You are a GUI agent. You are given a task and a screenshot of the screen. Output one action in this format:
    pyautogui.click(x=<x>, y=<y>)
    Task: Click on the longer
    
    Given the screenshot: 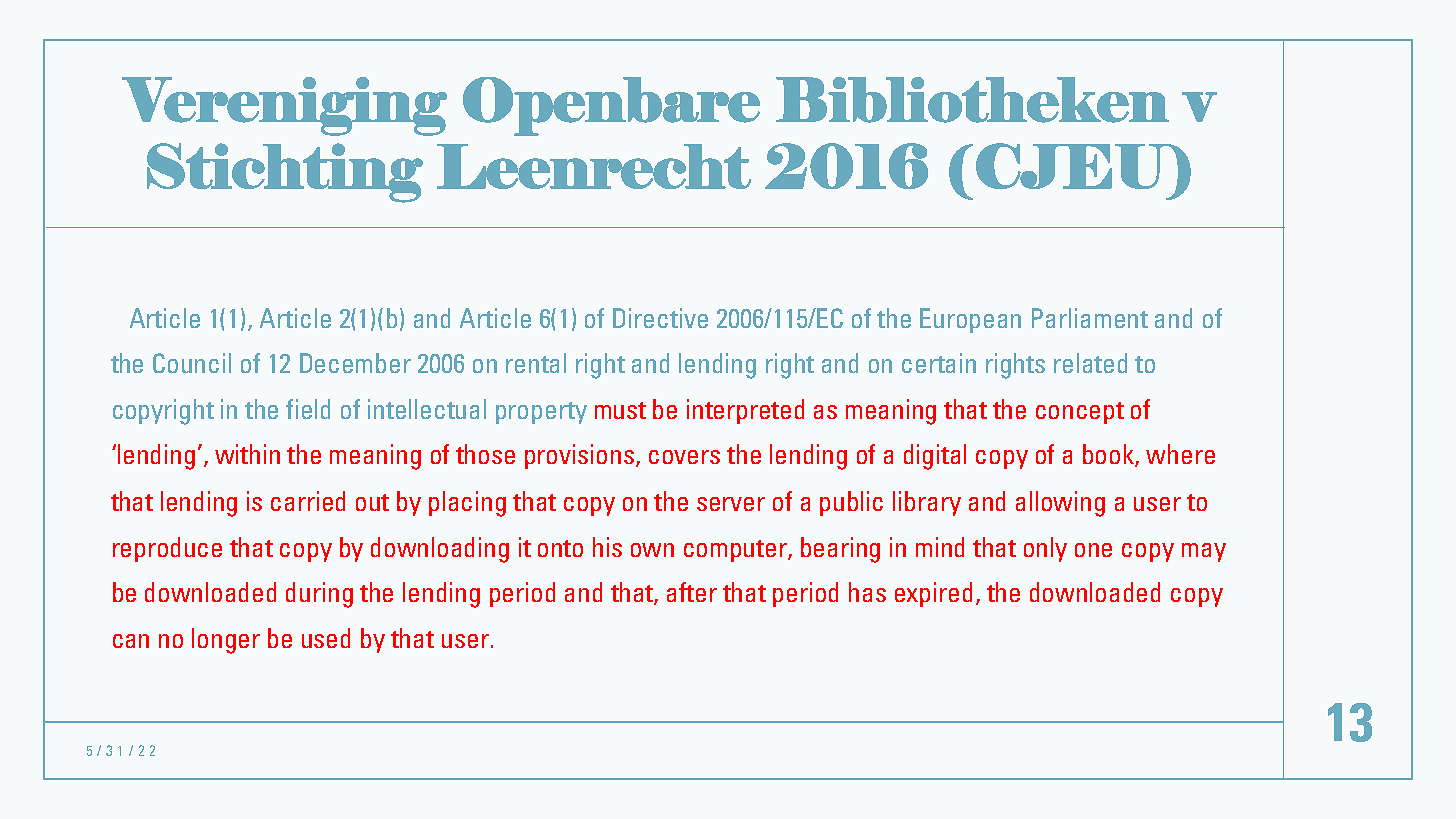 What is the action you would take?
    pyautogui.click(x=226, y=641)
